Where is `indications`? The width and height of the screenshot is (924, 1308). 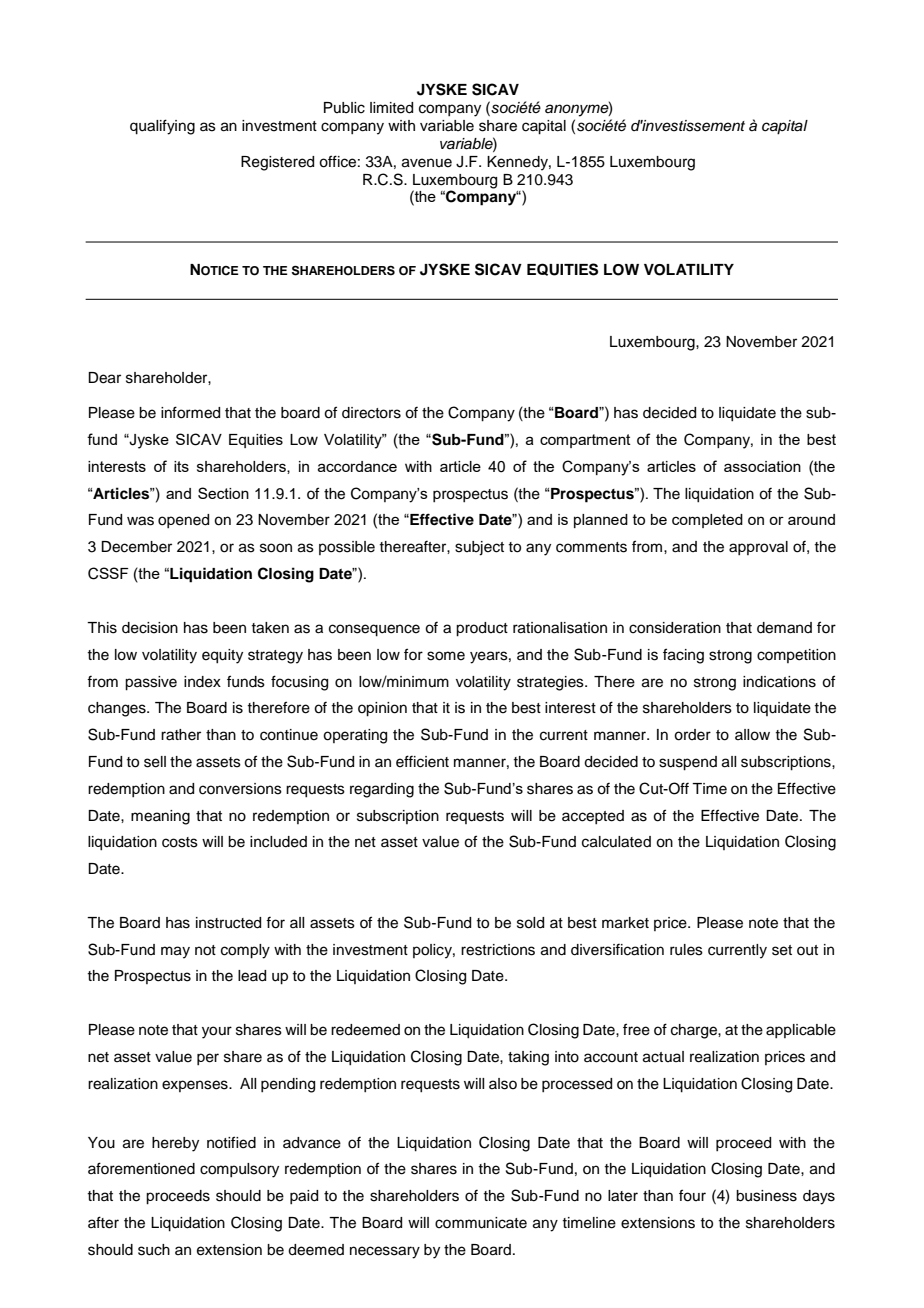 indications is located at coordinates (779, 682).
